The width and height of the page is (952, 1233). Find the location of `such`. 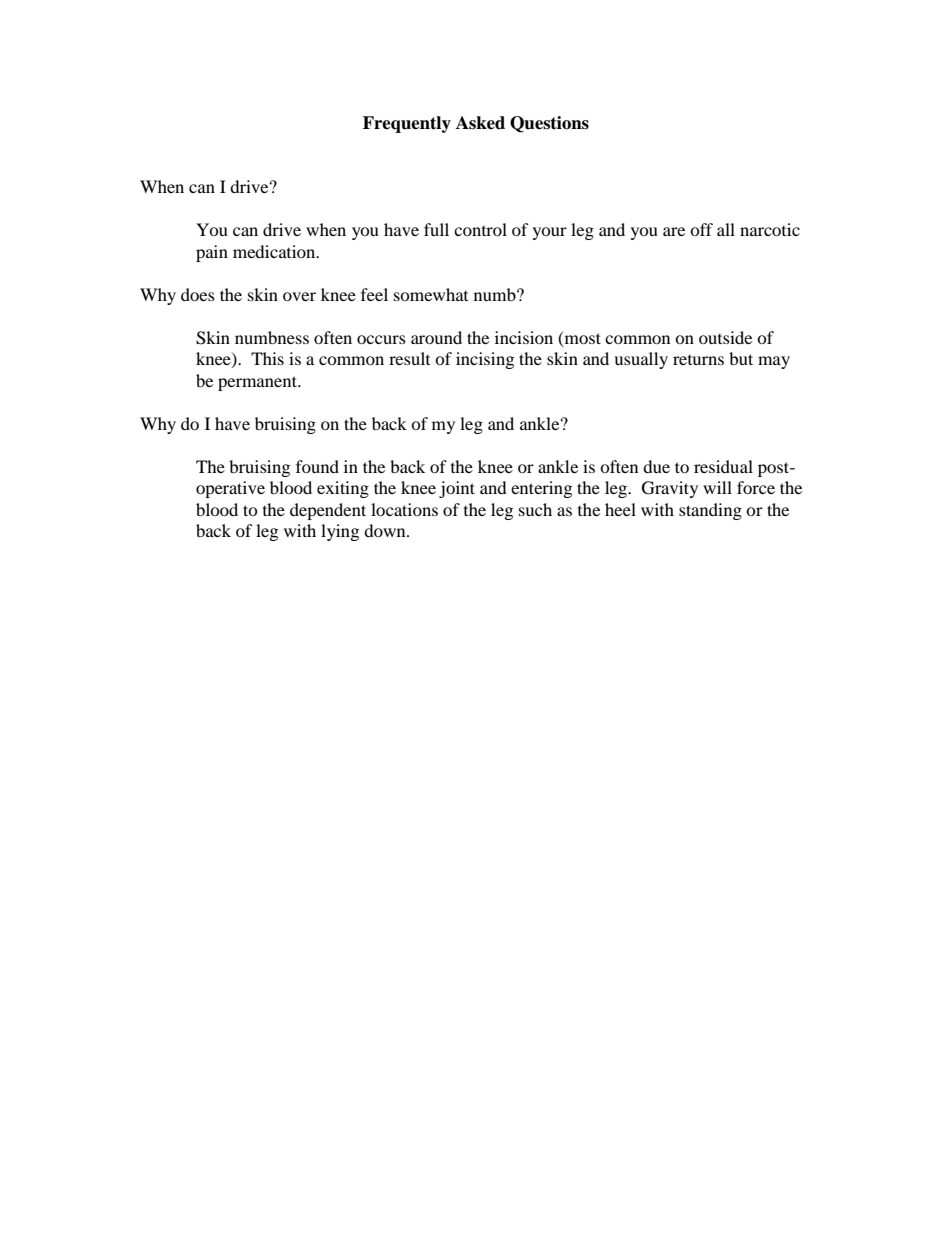

such is located at coordinates (535, 509).
